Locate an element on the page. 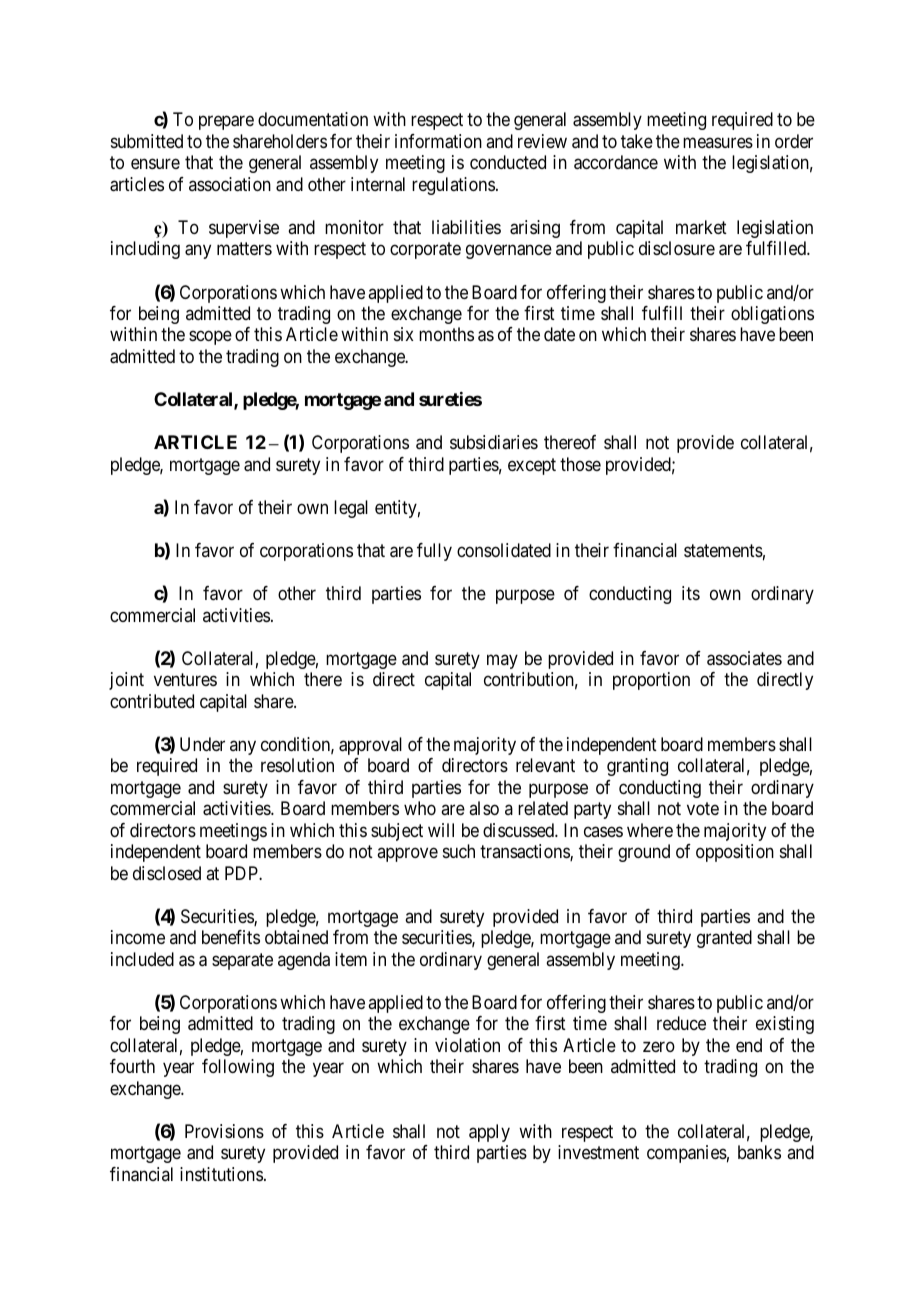 The height and width of the image is (1308, 924). opposition is located at coordinates (735, 853).
